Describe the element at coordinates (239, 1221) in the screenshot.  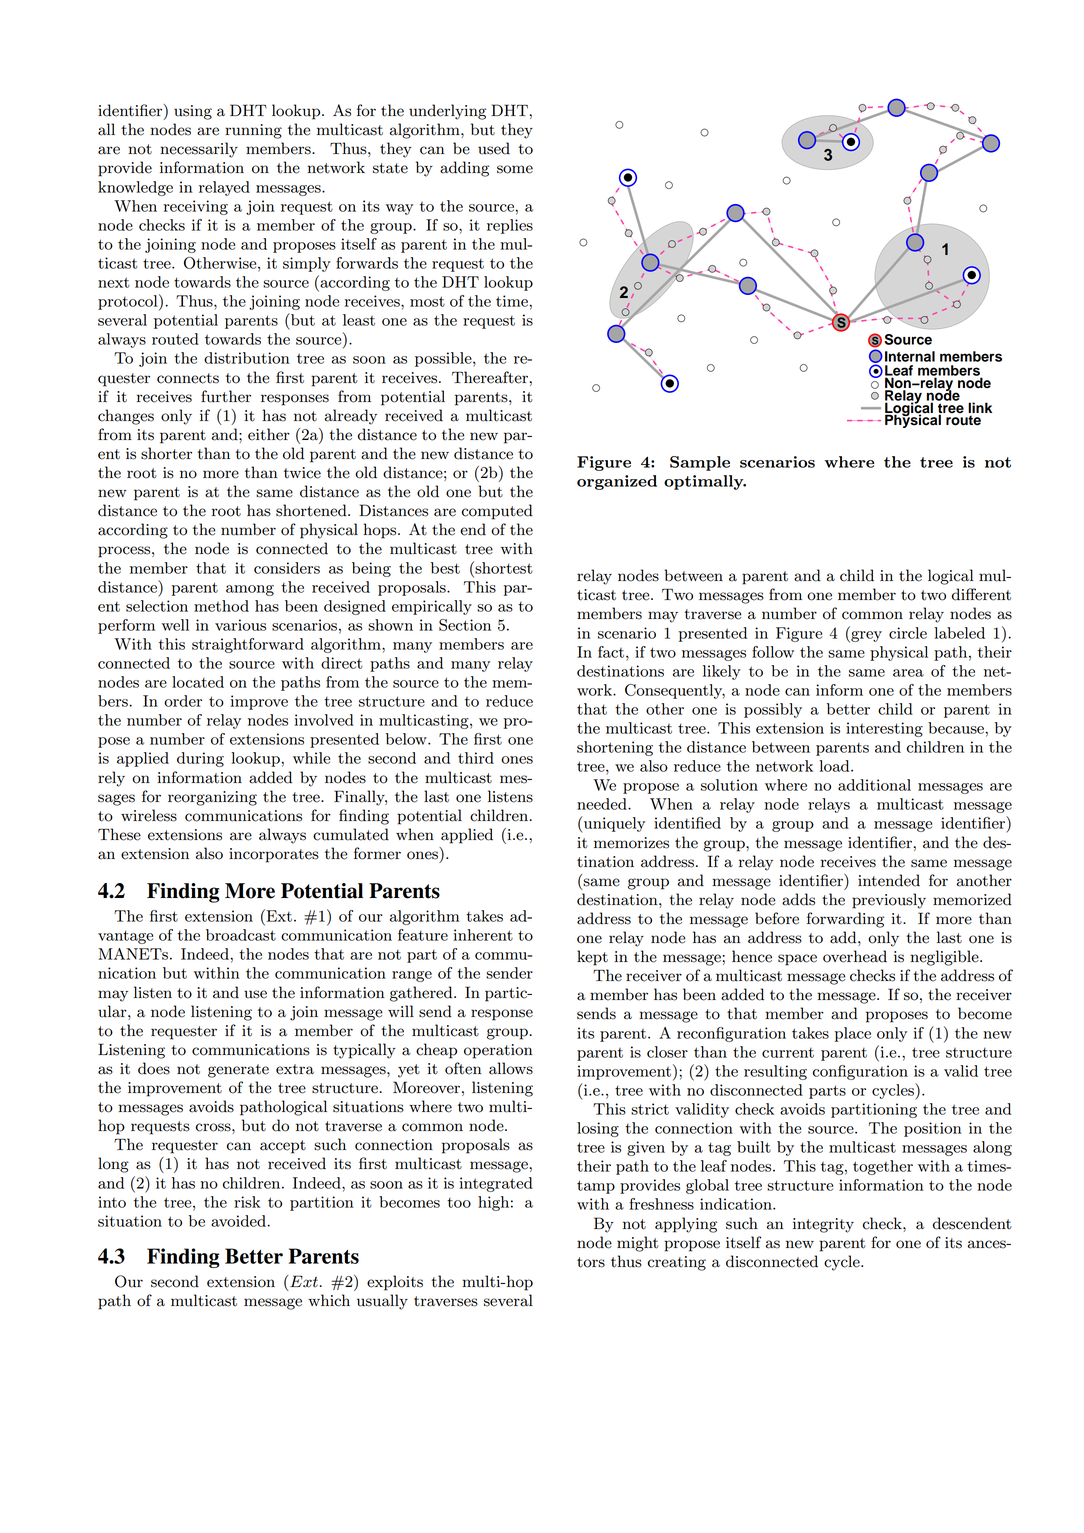
I see `avoided` at that location.
